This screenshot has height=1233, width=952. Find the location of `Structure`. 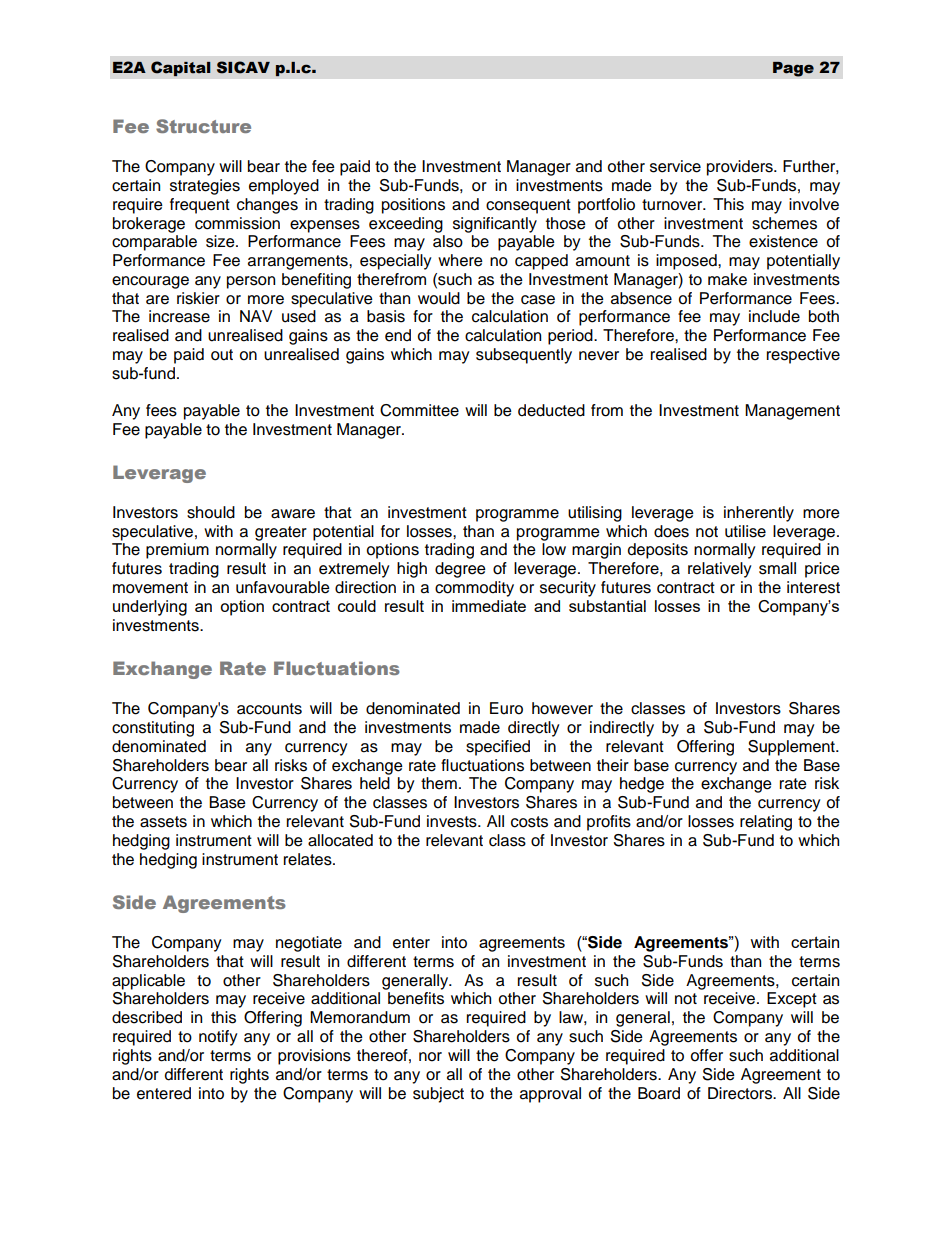

Structure is located at coordinates (203, 126).
